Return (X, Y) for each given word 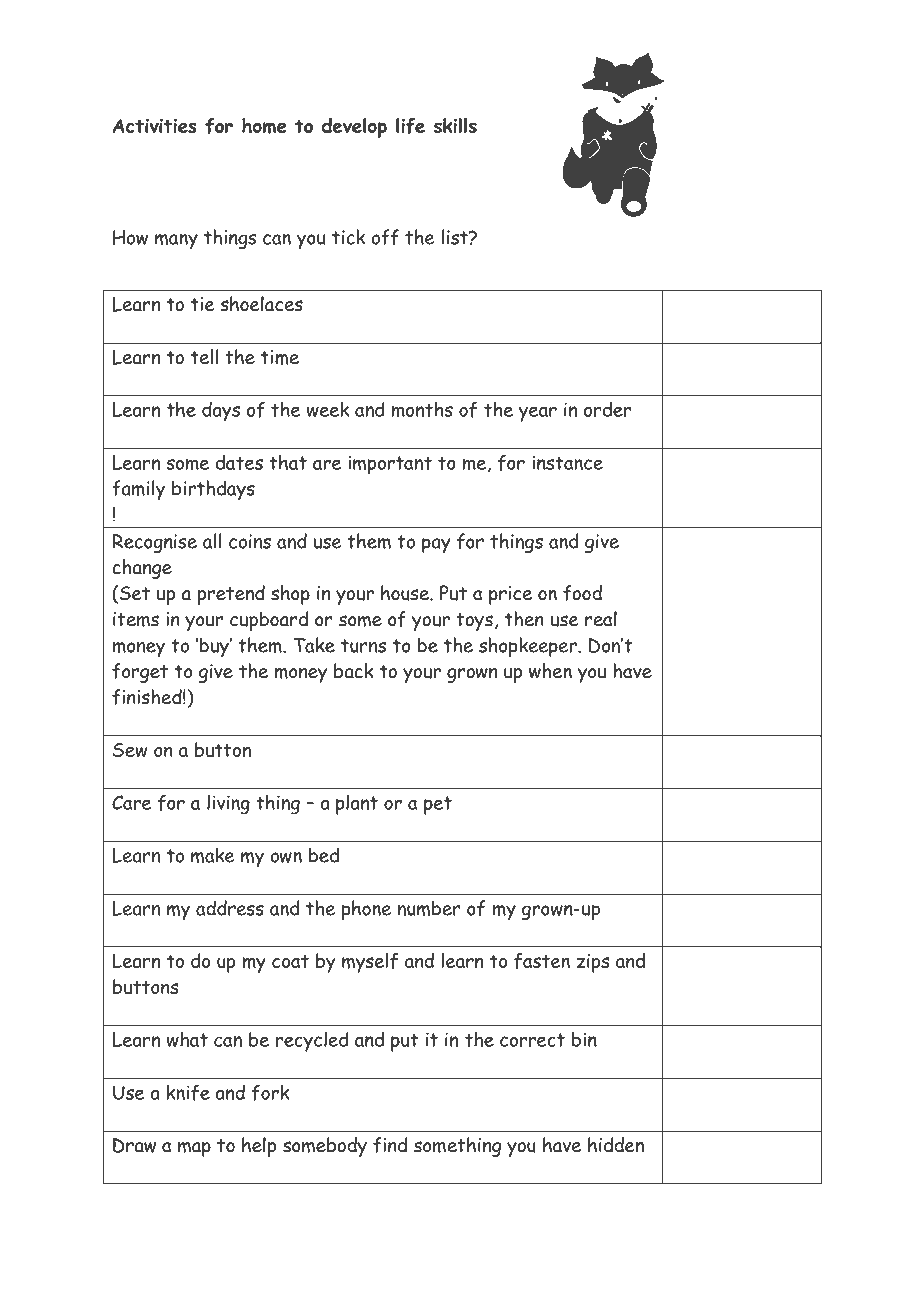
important (390, 465)
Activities (154, 126)
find (390, 1145)
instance (567, 462)
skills (455, 125)
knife (188, 1092)
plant (357, 804)
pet (438, 805)
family (138, 490)
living (228, 804)
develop (354, 128)
